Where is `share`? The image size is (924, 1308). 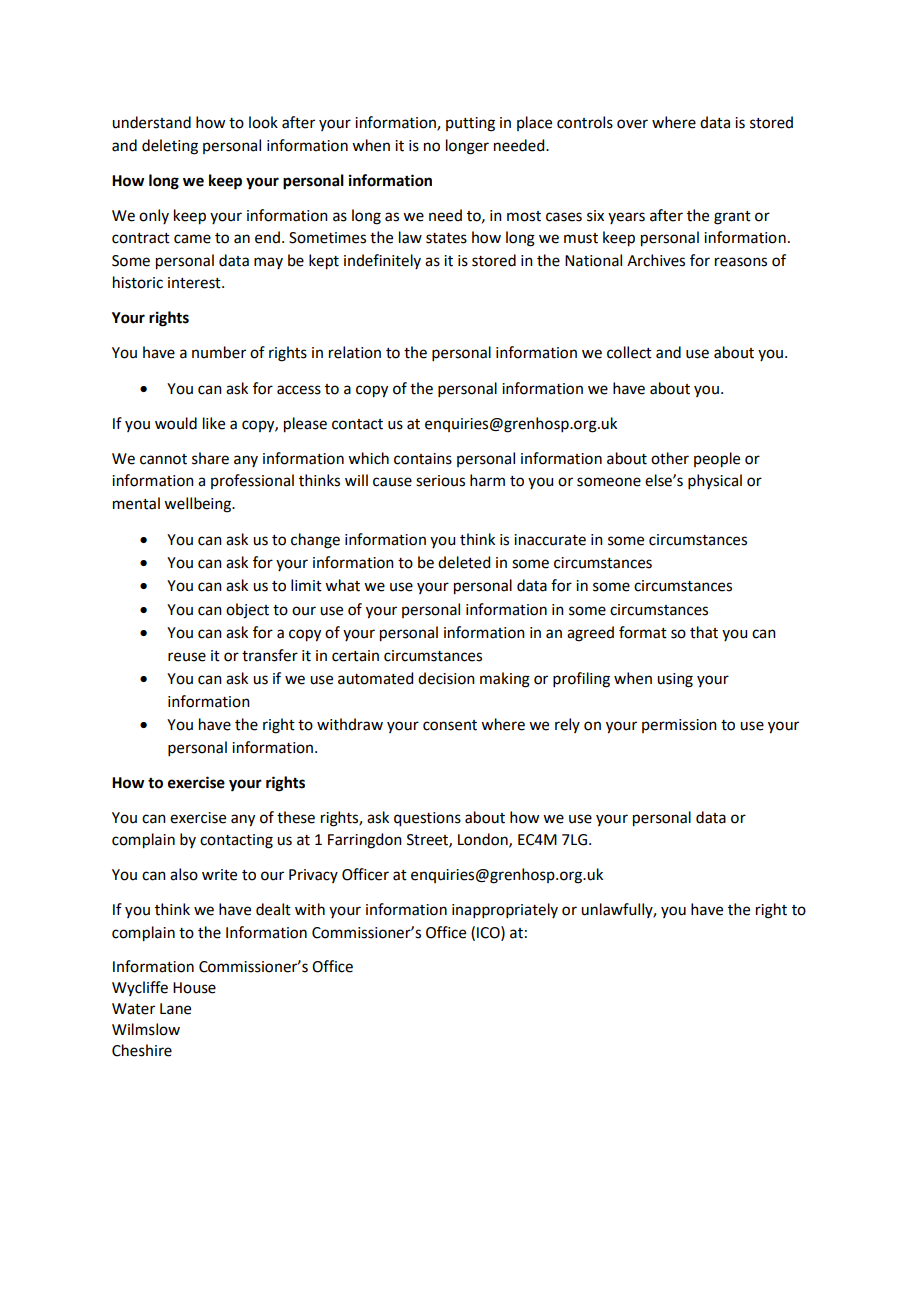 share is located at coordinates (210, 458).
